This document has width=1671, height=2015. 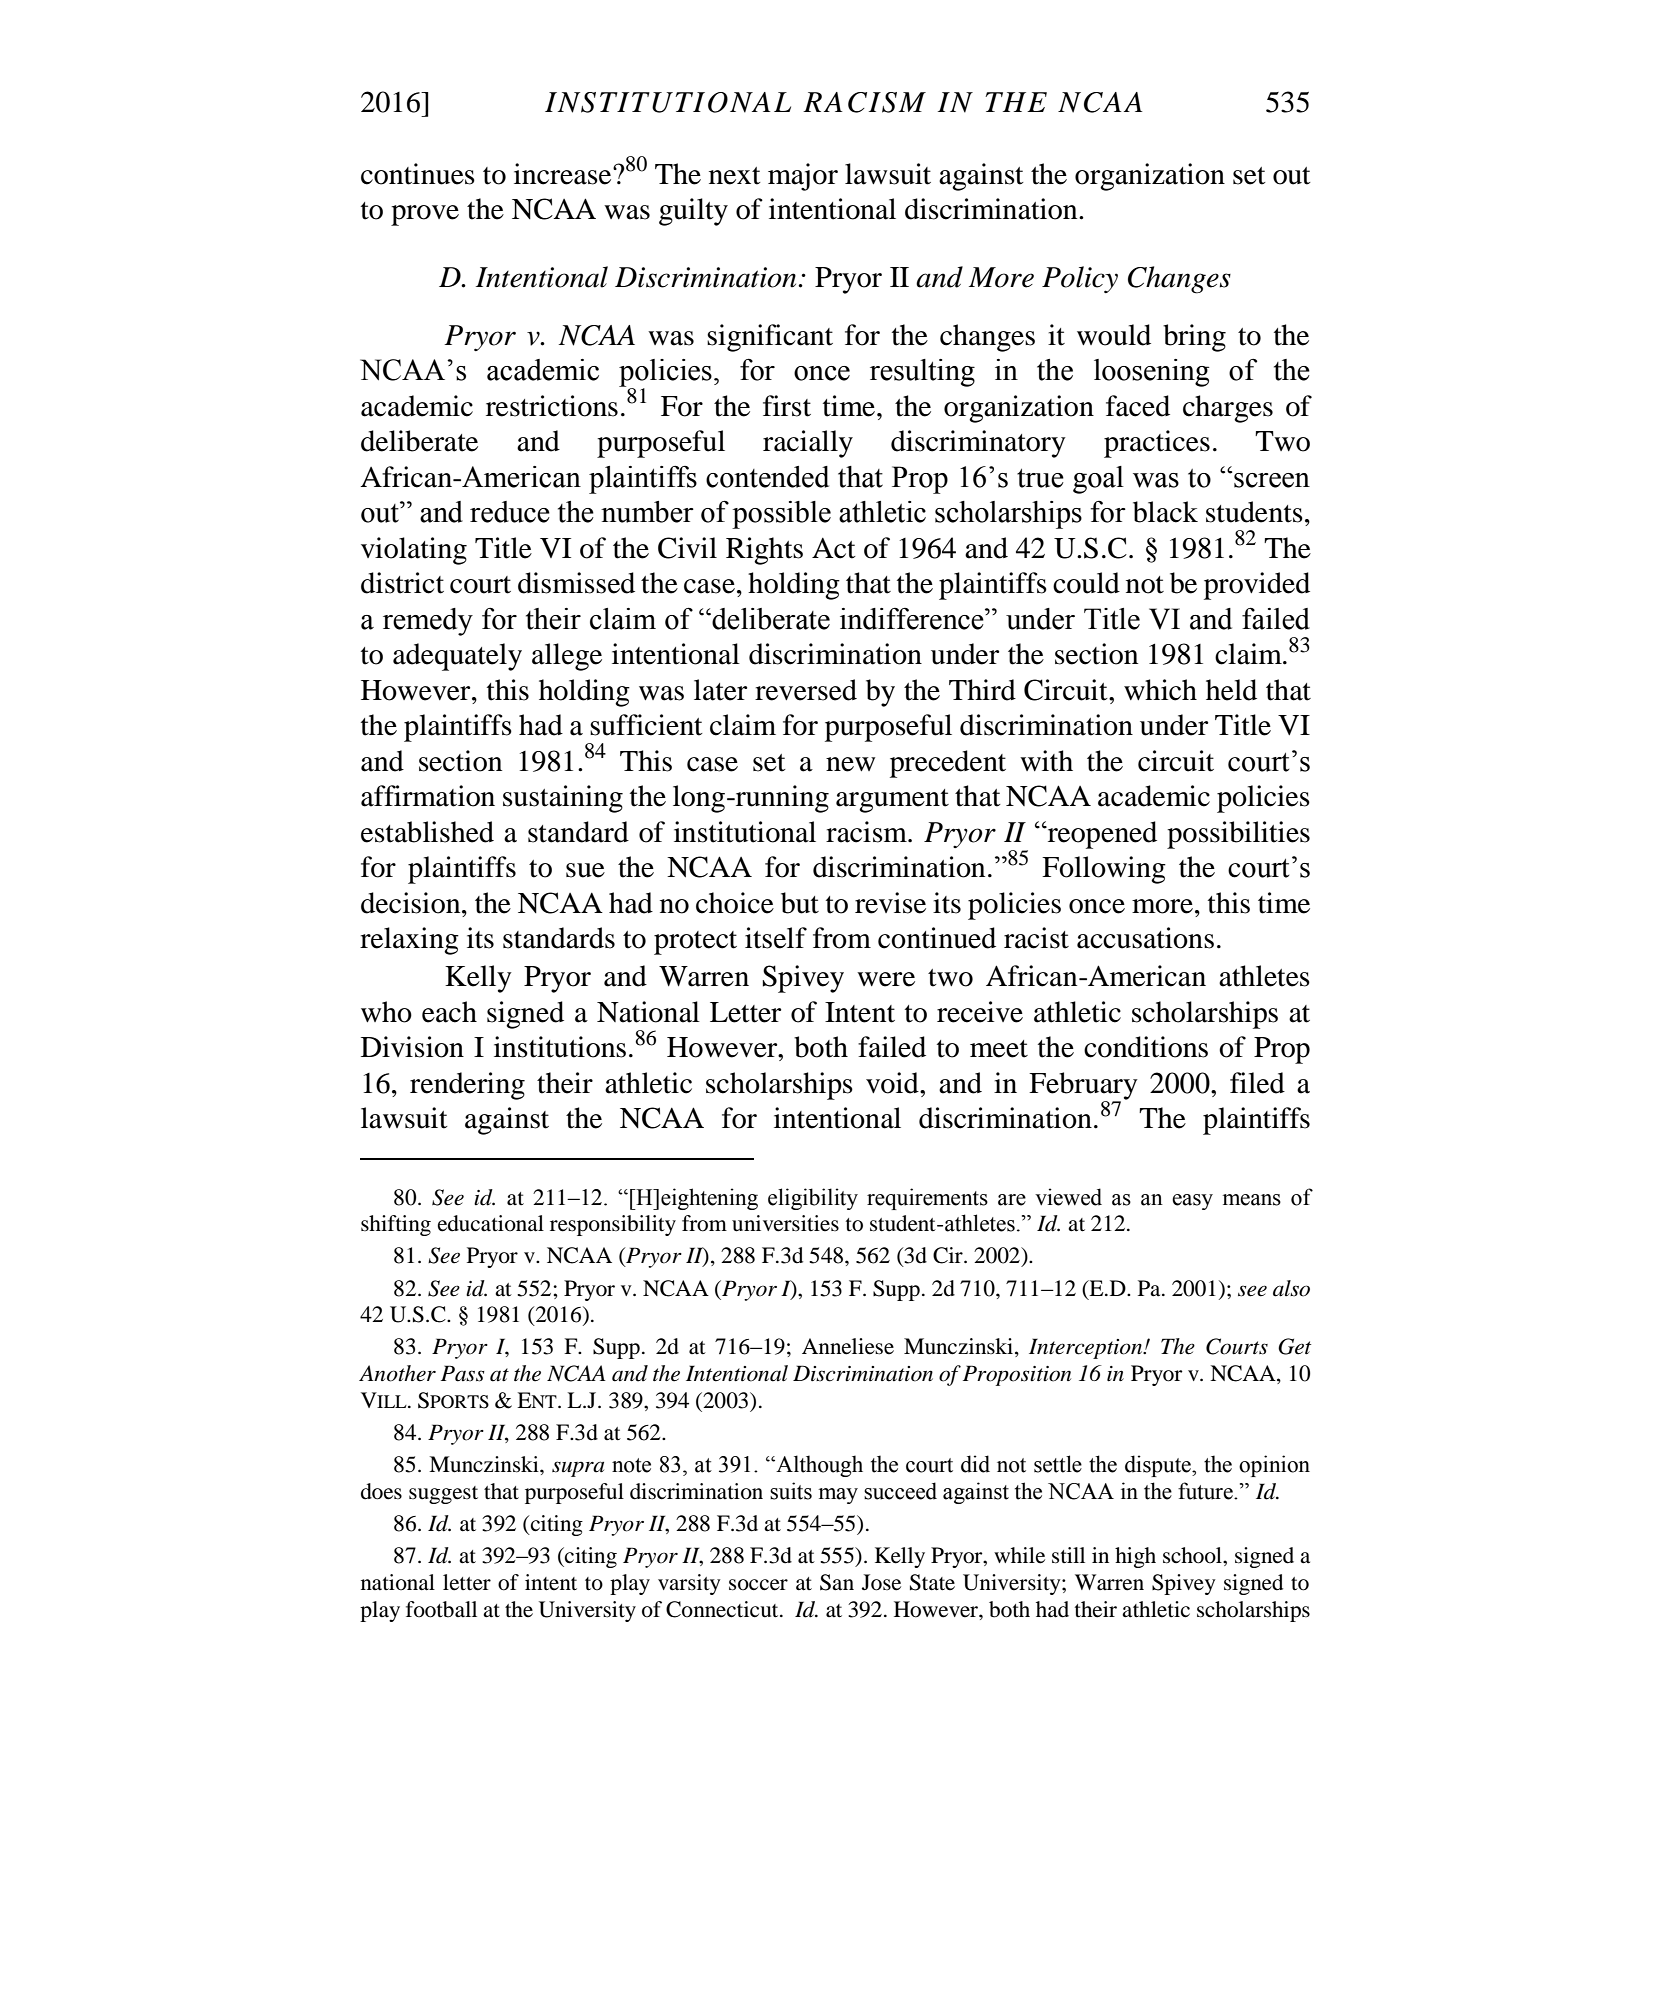 What do you see at coordinates (467, 1086) in the document?
I see `rendering` at bounding box center [467, 1086].
